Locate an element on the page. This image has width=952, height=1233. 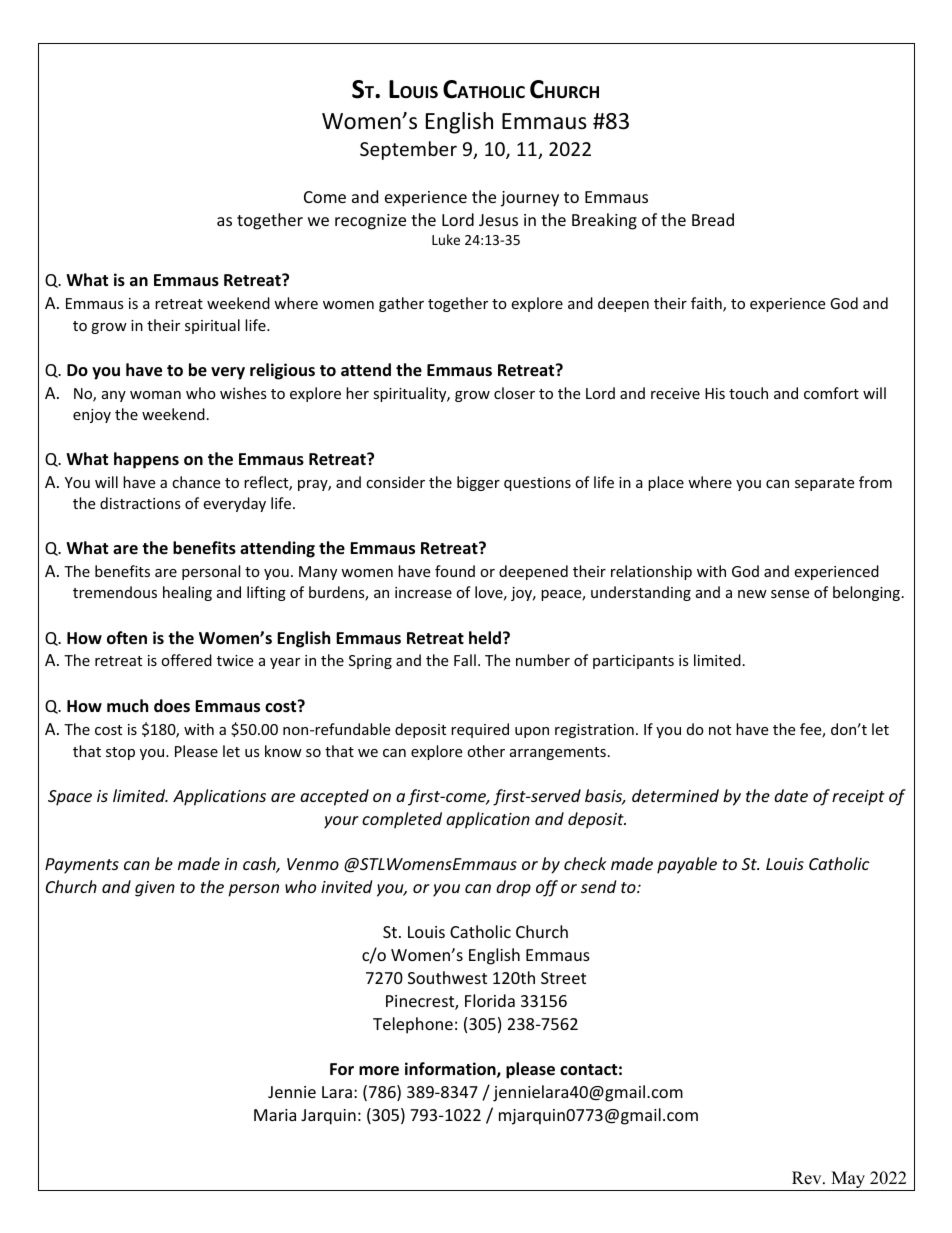
separate is located at coordinates (824, 484).
